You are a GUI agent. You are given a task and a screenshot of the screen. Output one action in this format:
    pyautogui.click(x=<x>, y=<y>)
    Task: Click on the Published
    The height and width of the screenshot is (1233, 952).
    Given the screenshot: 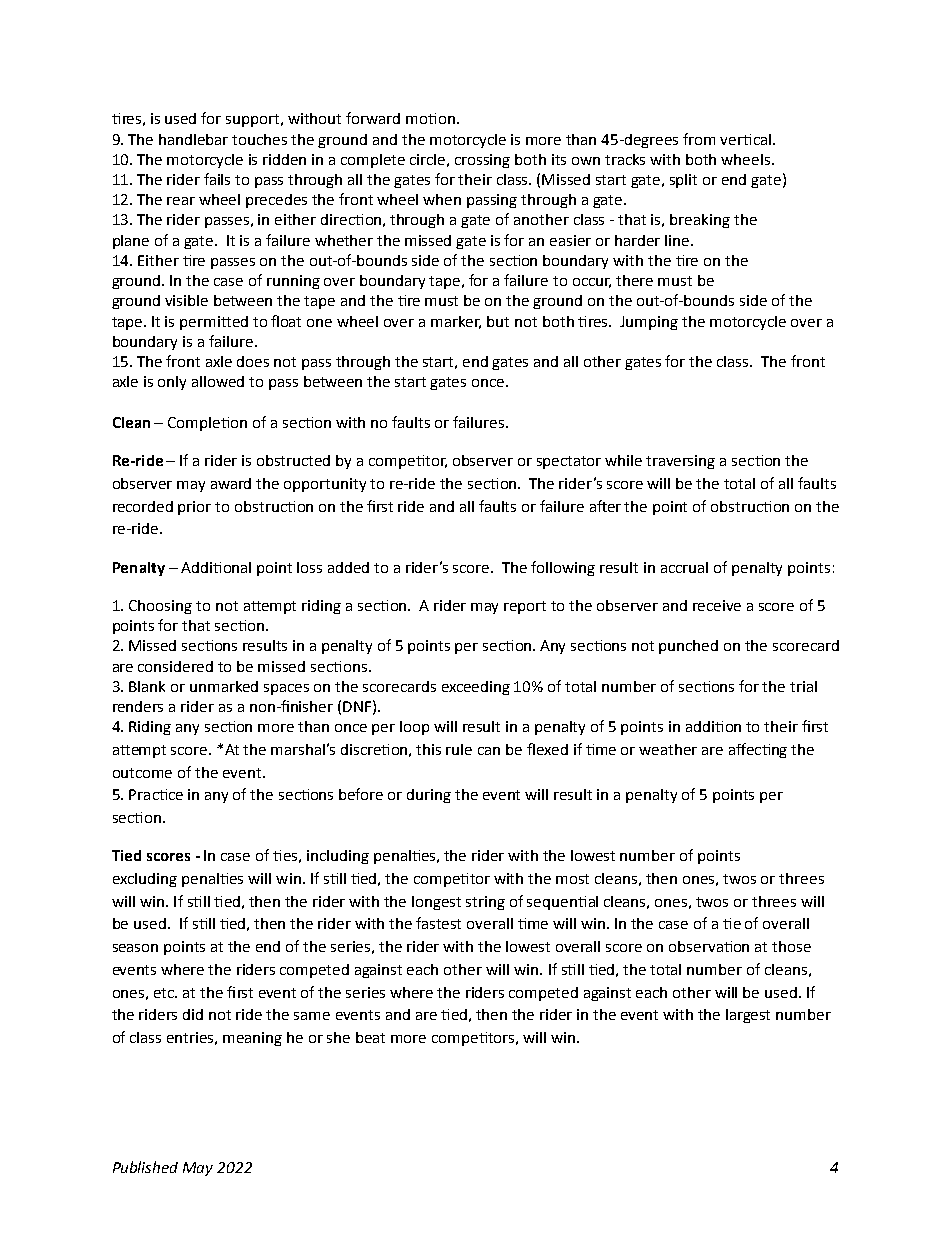 What is the action you would take?
    pyautogui.click(x=145, y=1167)
